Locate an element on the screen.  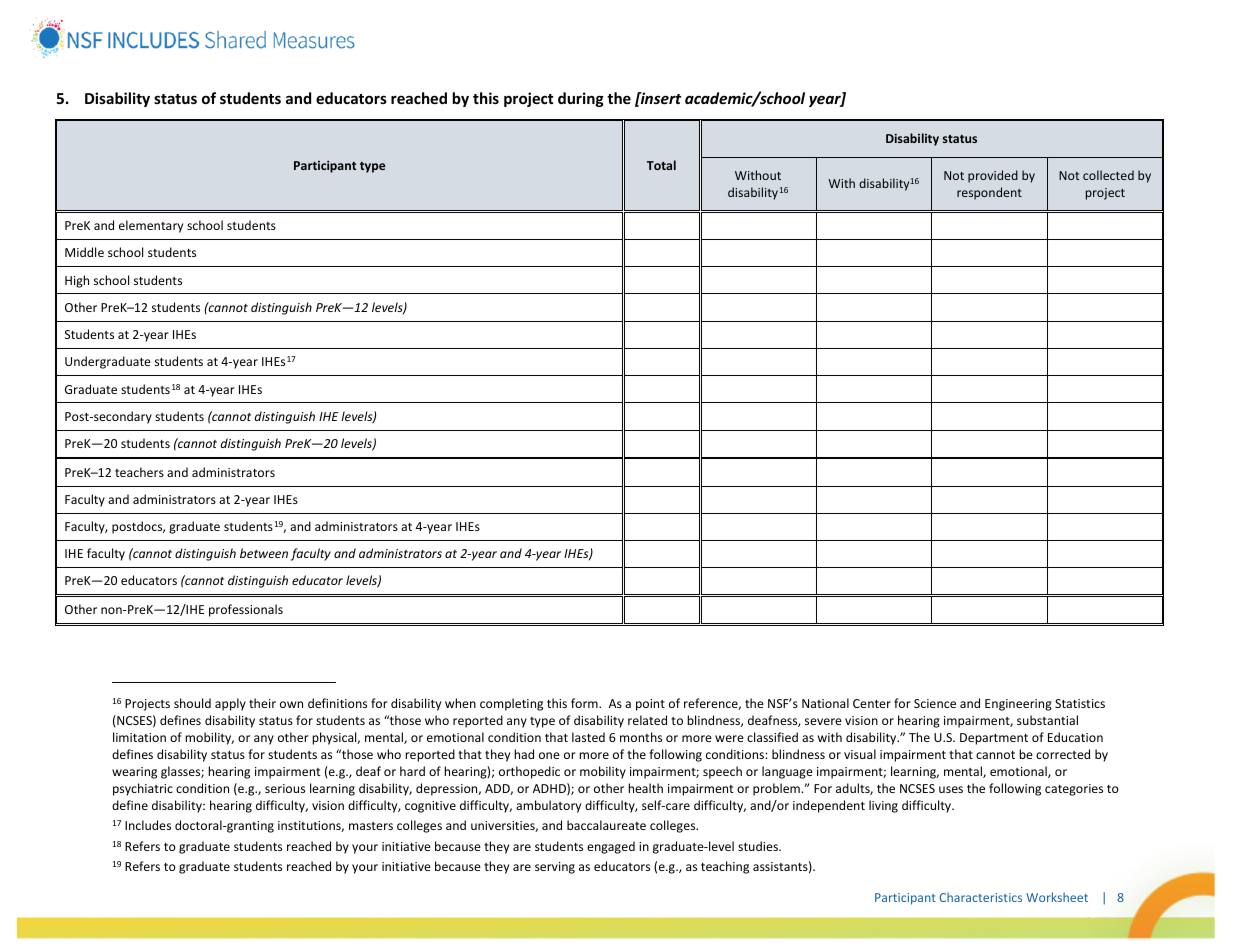
elementary is located at coordinates (151, 226).
